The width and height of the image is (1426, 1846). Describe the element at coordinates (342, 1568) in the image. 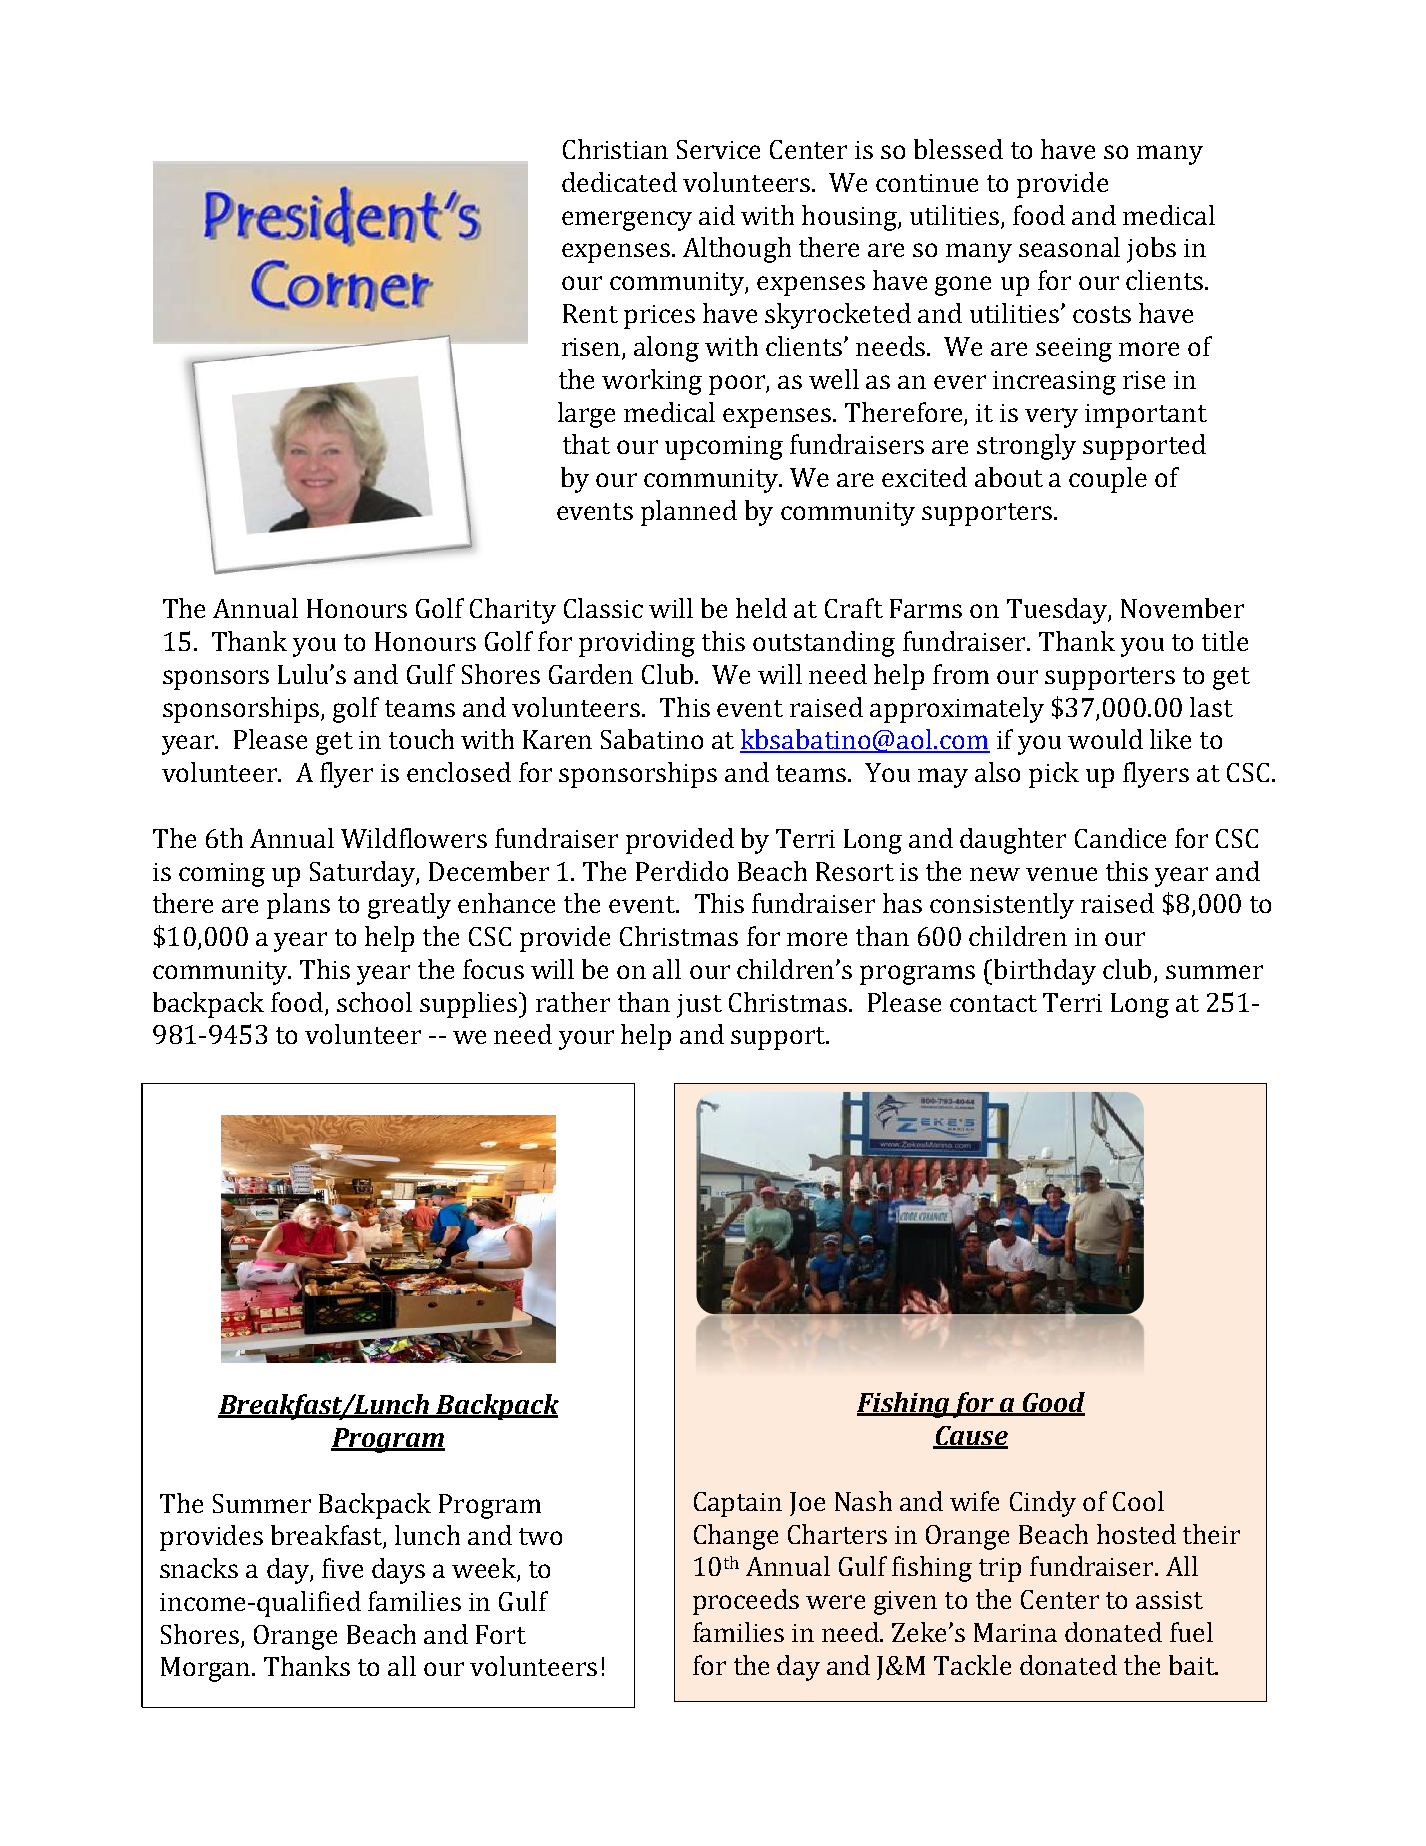

I see `five` at that location.
